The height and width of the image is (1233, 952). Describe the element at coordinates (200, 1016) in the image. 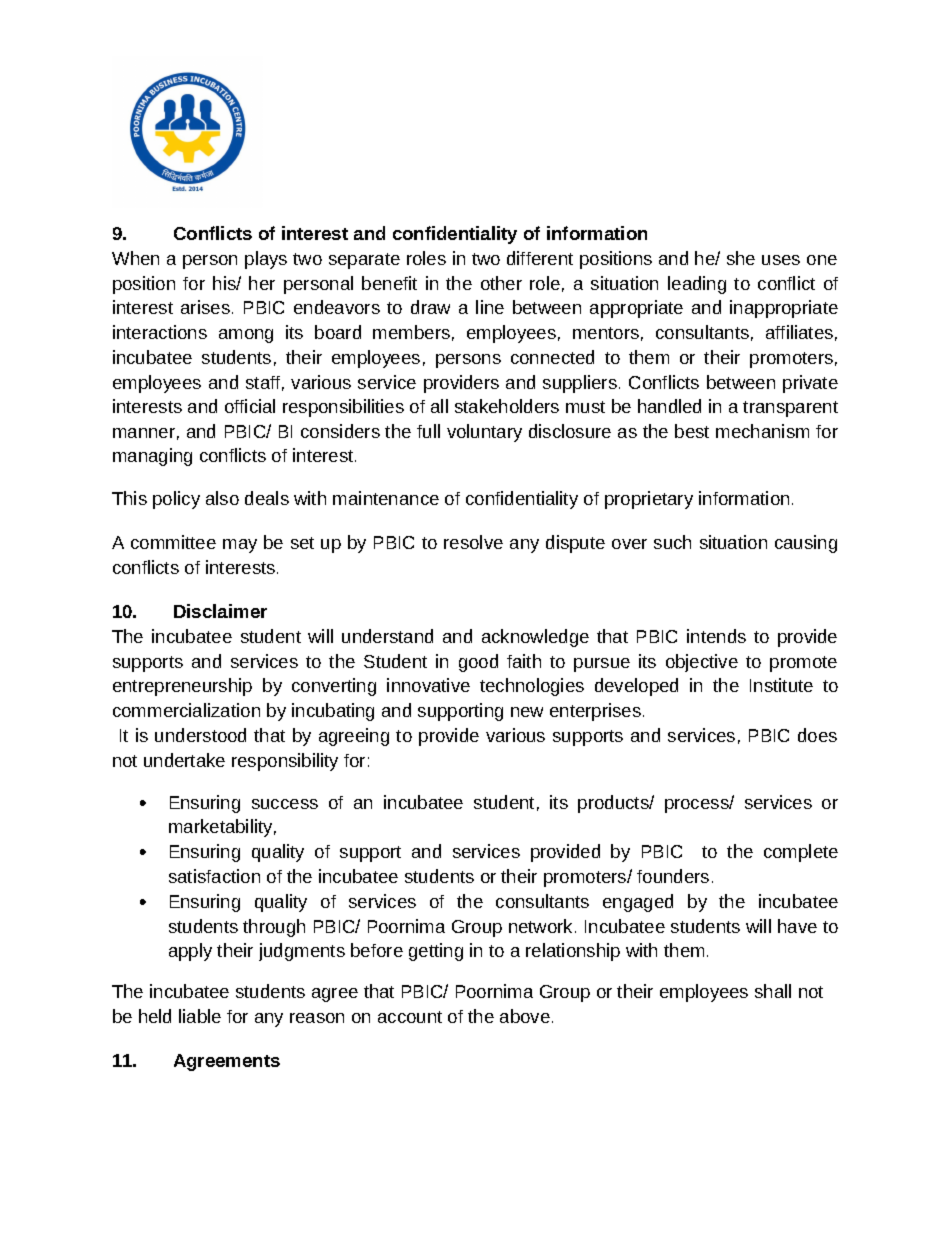

I see `liable` at that location.
